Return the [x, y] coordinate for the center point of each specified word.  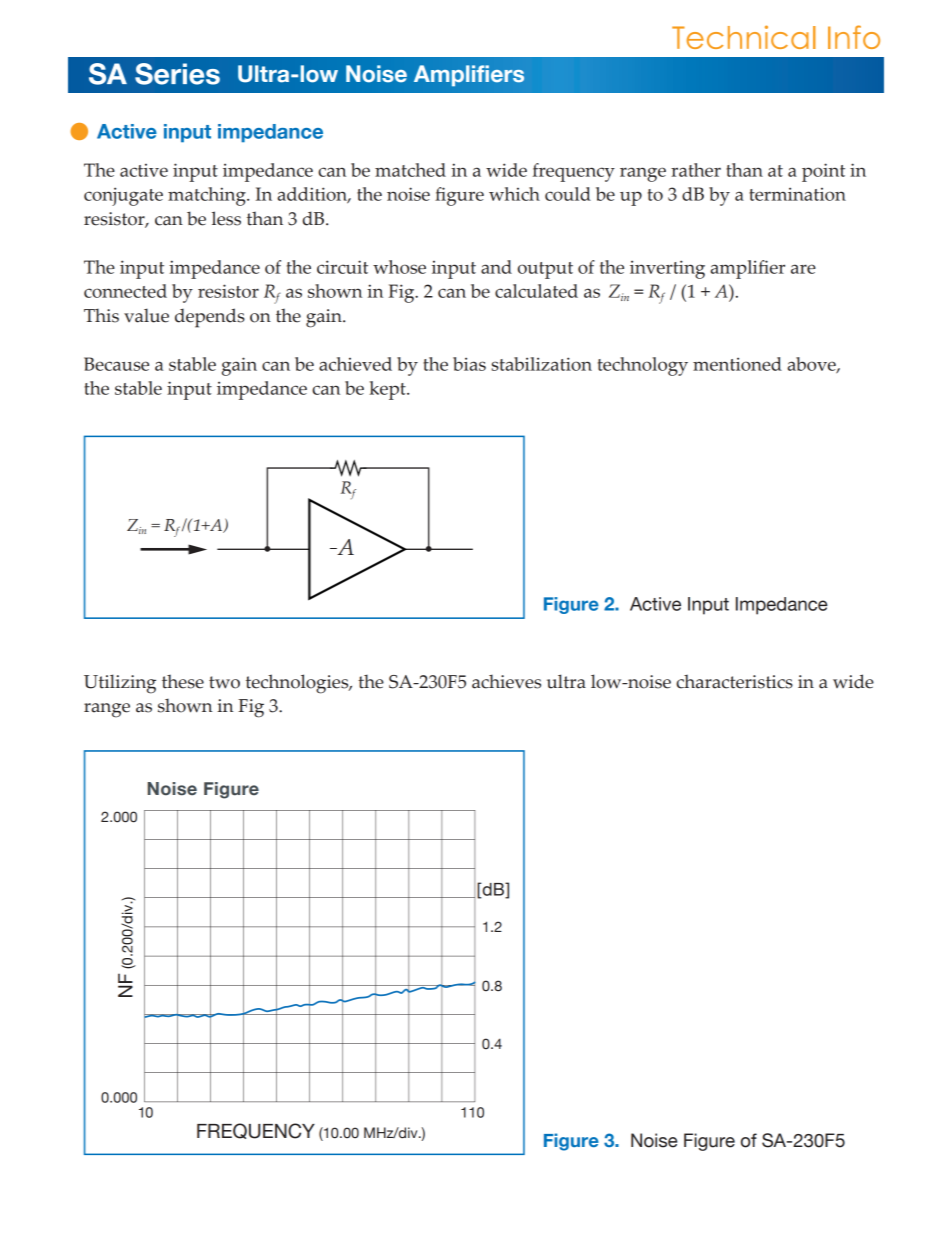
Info [854, 37]
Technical [744, 37]
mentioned [737, 364]
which [514, 194]
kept [388, 390]
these [183, 681]
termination [797, 194]
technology [643, 366]
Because [116, 364]
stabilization [541, 364]
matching [208, 196]
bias [469, 364]
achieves [506, 681]
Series [177, 74]
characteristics [734, 681]
